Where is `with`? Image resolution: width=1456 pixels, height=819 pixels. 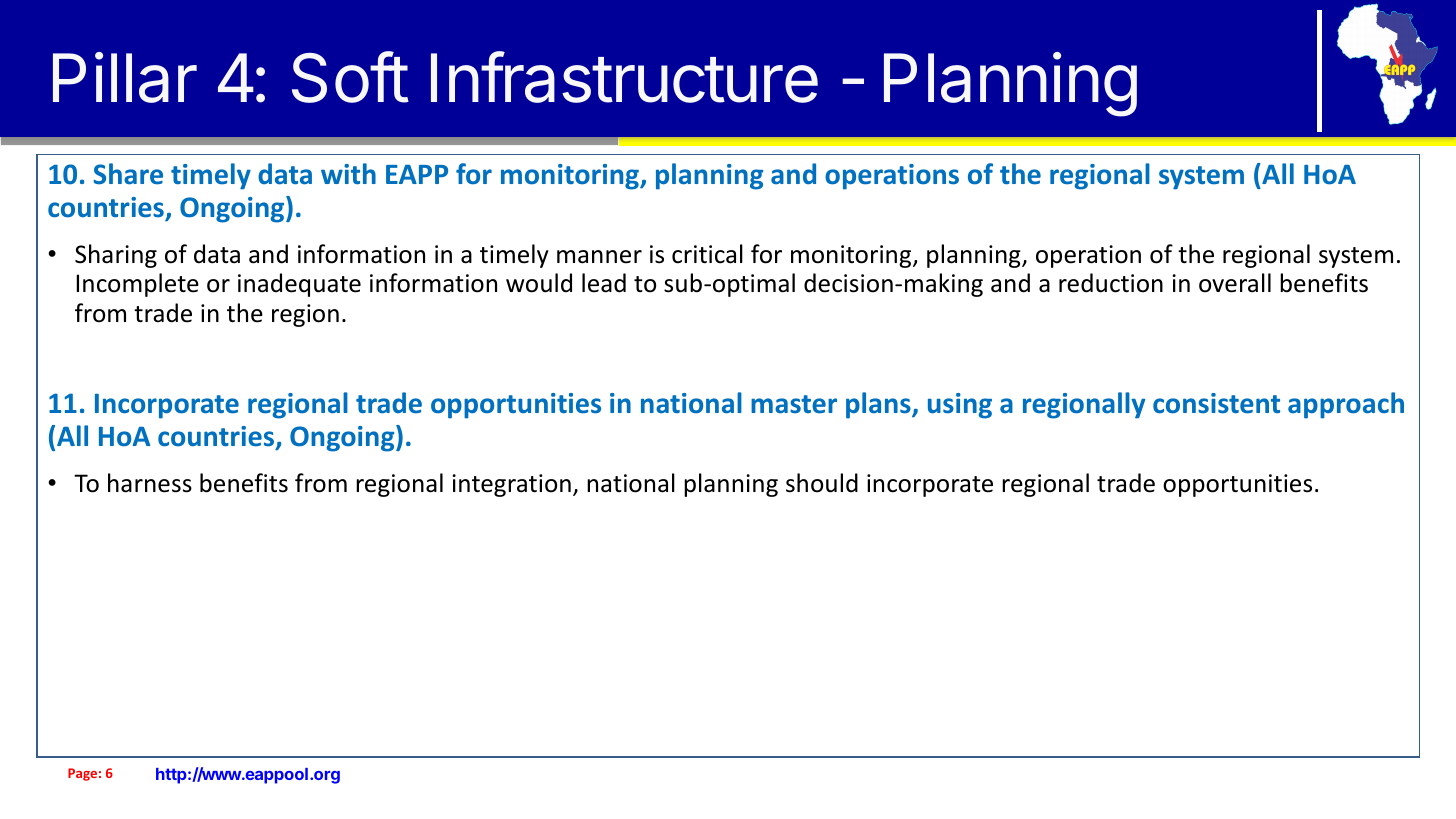
with is located at coordinates (348, 173).
